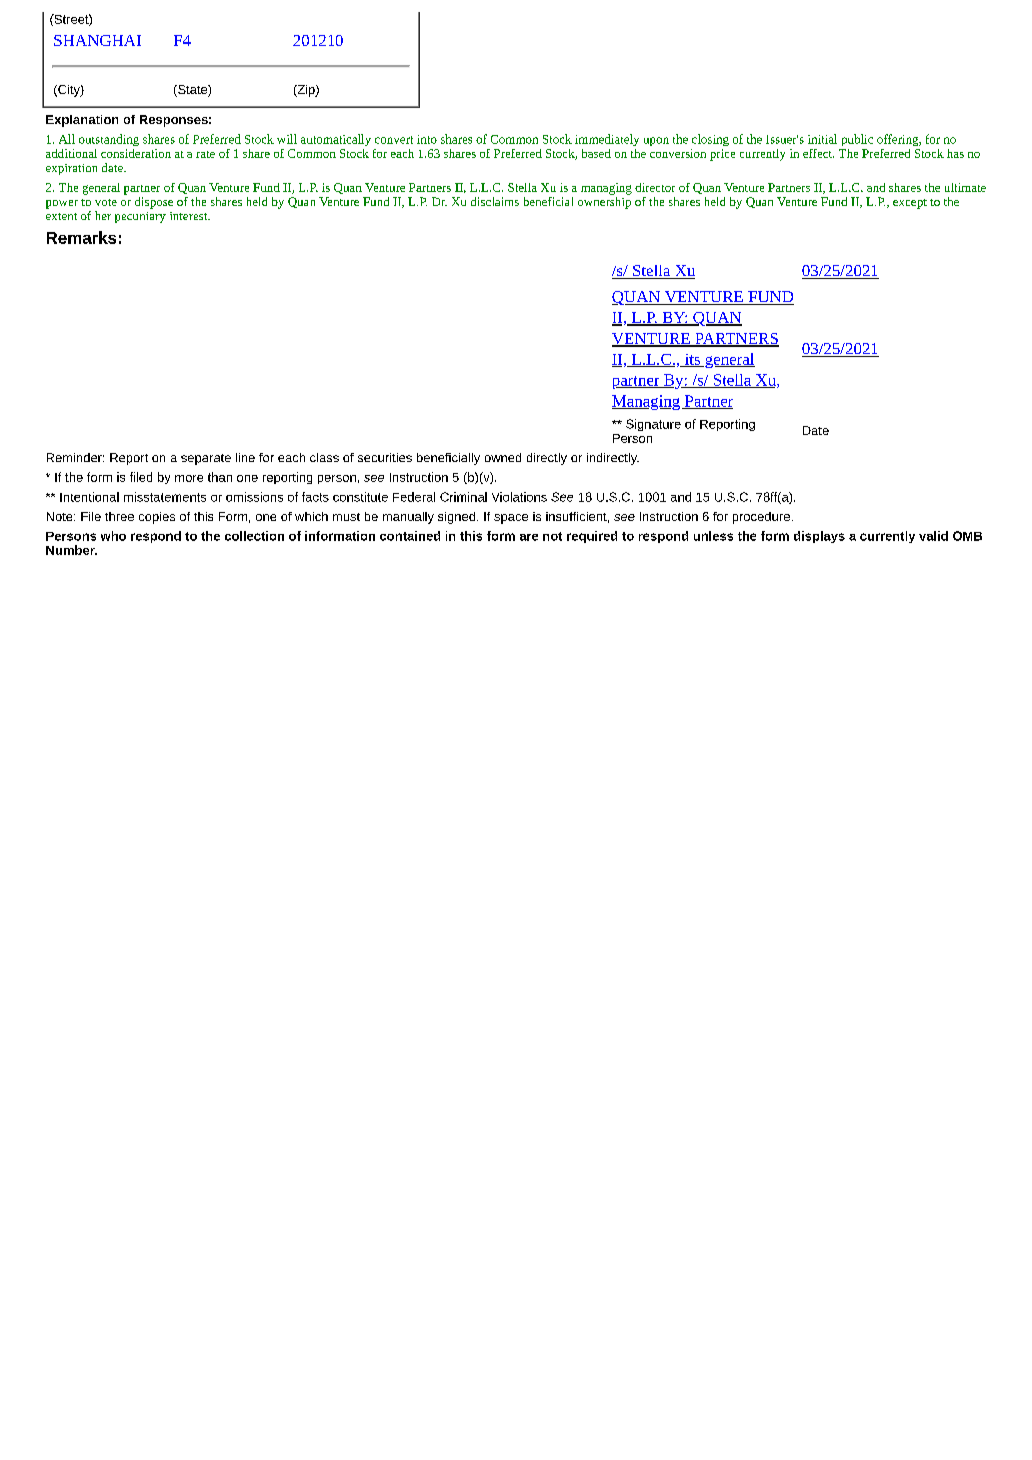  I want to click on SHANGHAI, so click(97, 40).
